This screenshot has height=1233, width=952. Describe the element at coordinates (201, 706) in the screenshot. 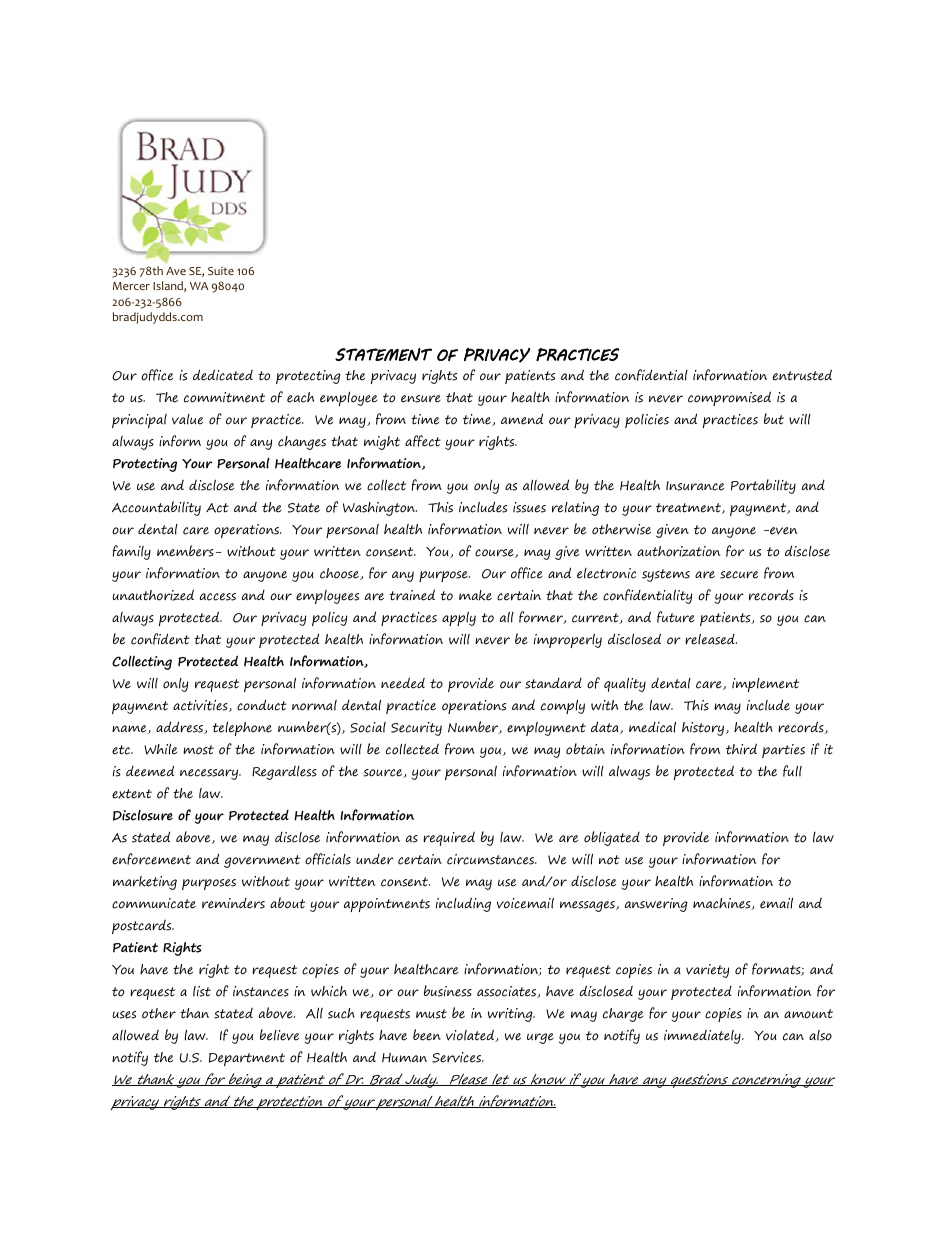

I see `activities` at that location.
